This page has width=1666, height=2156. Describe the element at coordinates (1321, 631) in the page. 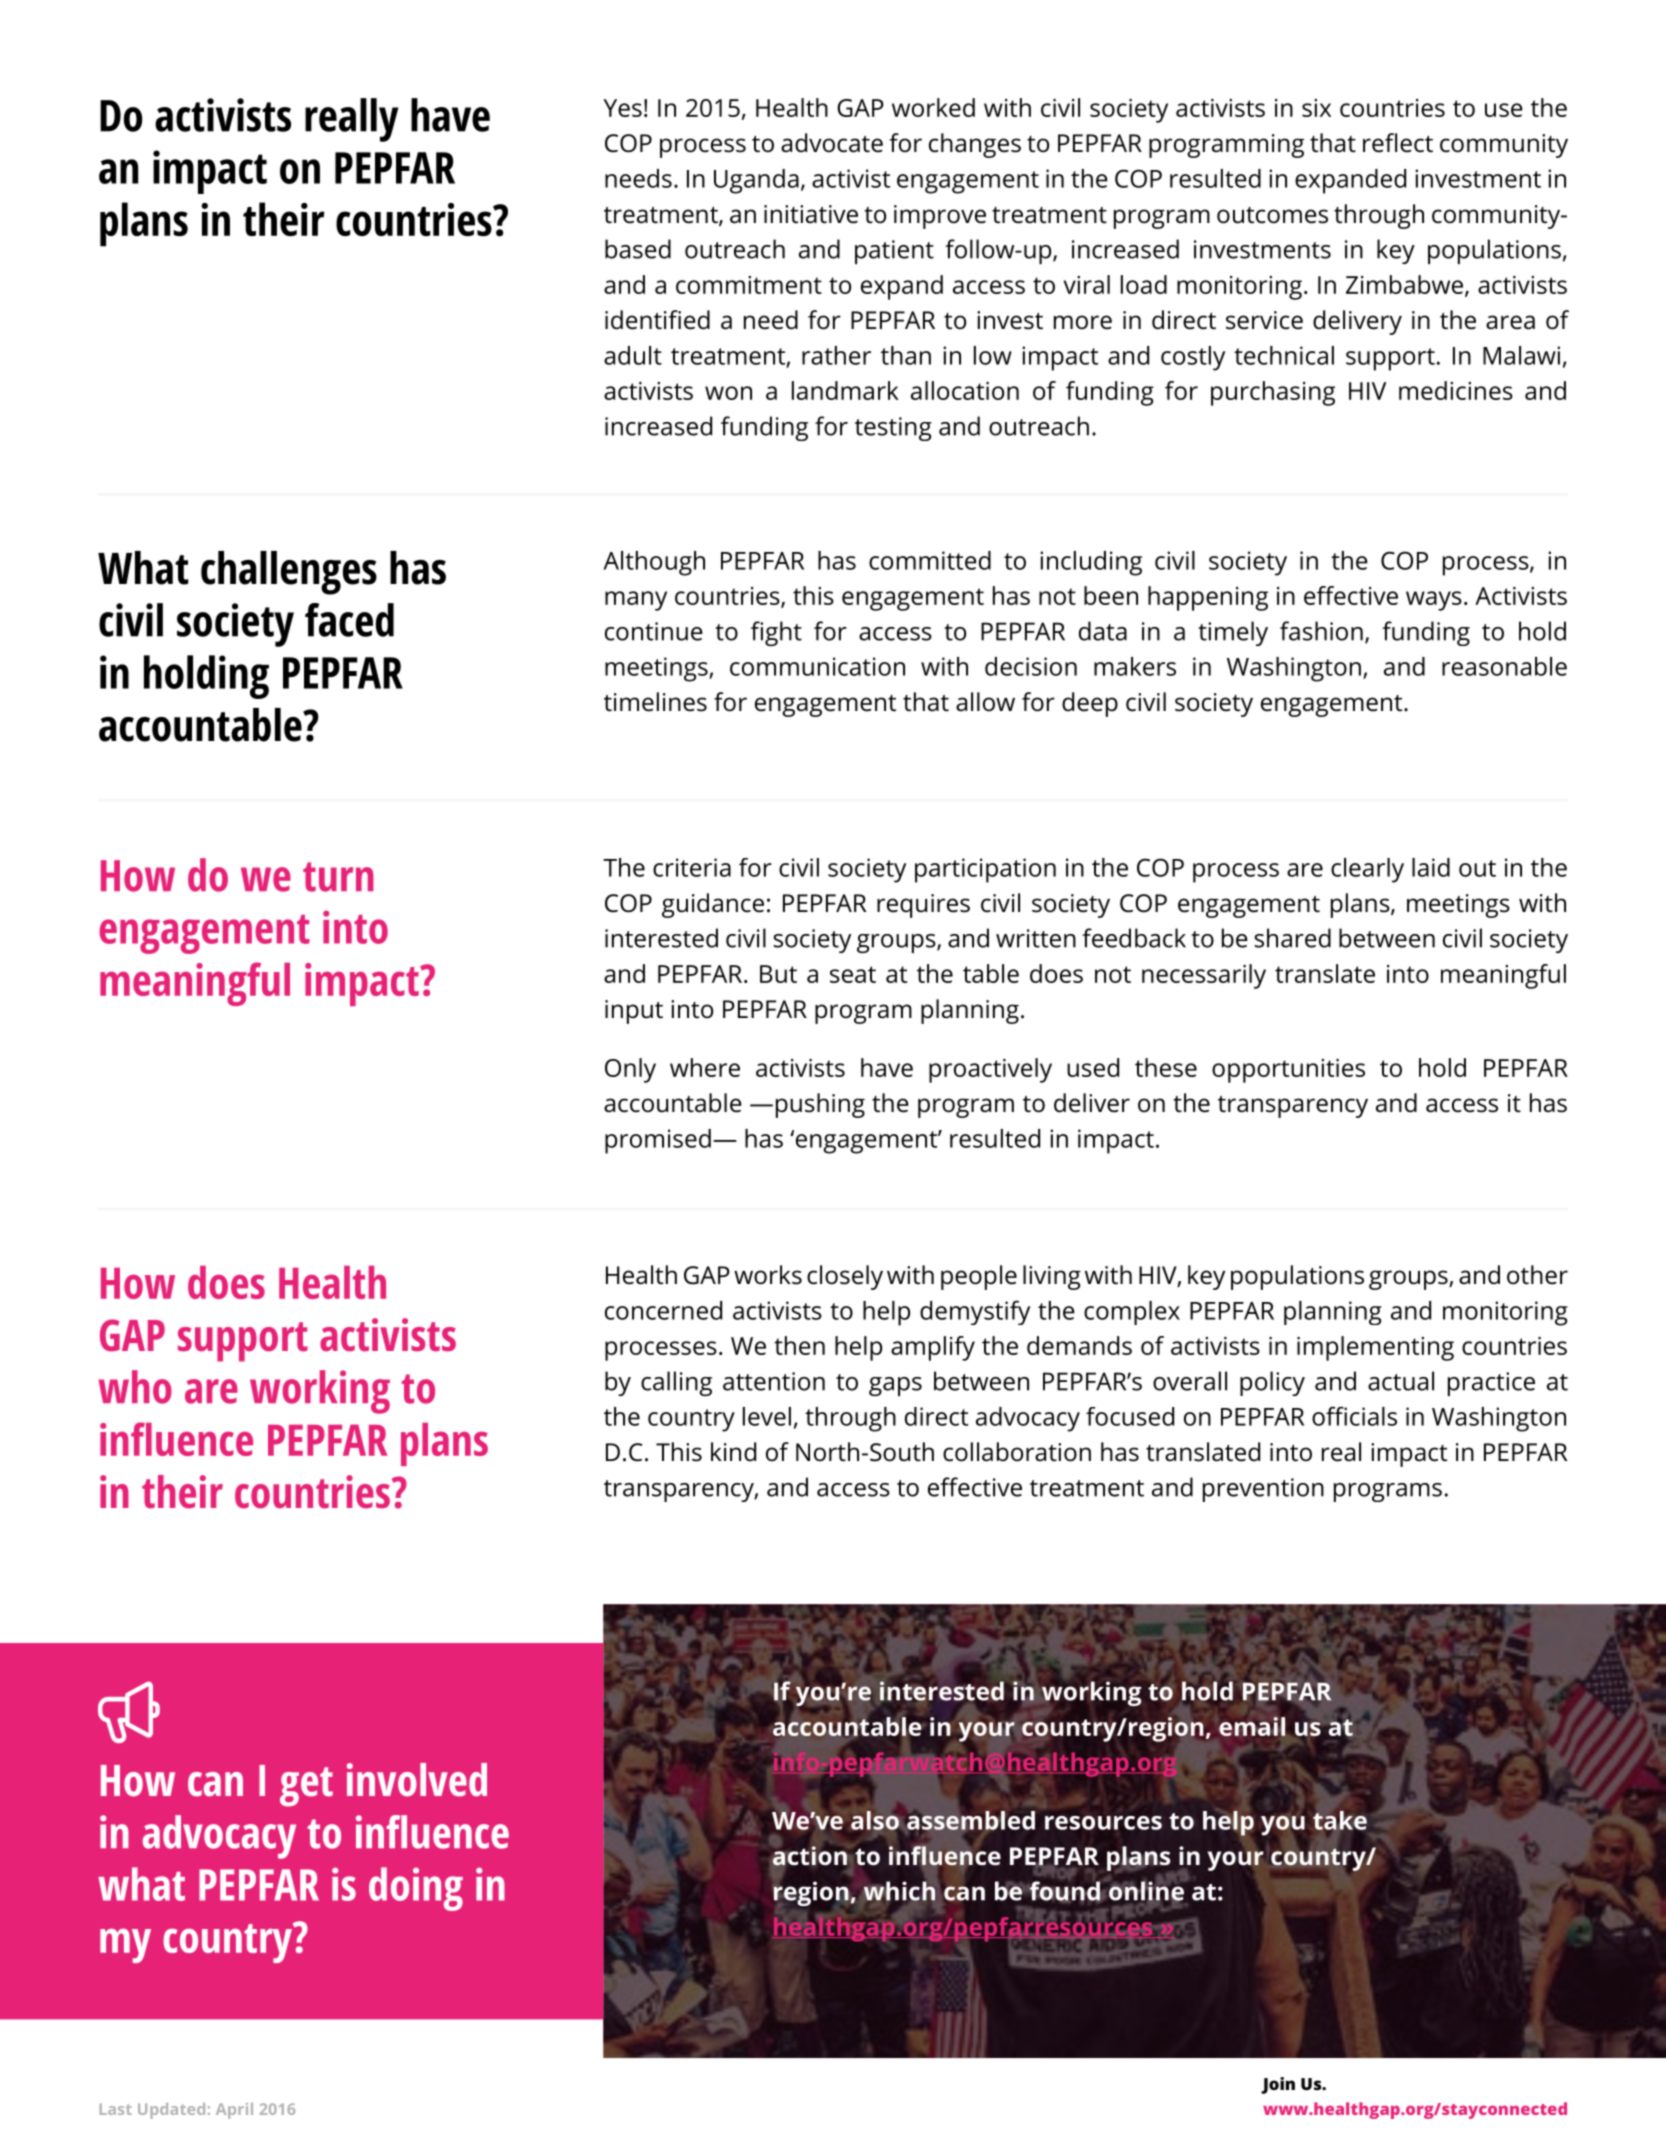

I see `fashion` at that location.
